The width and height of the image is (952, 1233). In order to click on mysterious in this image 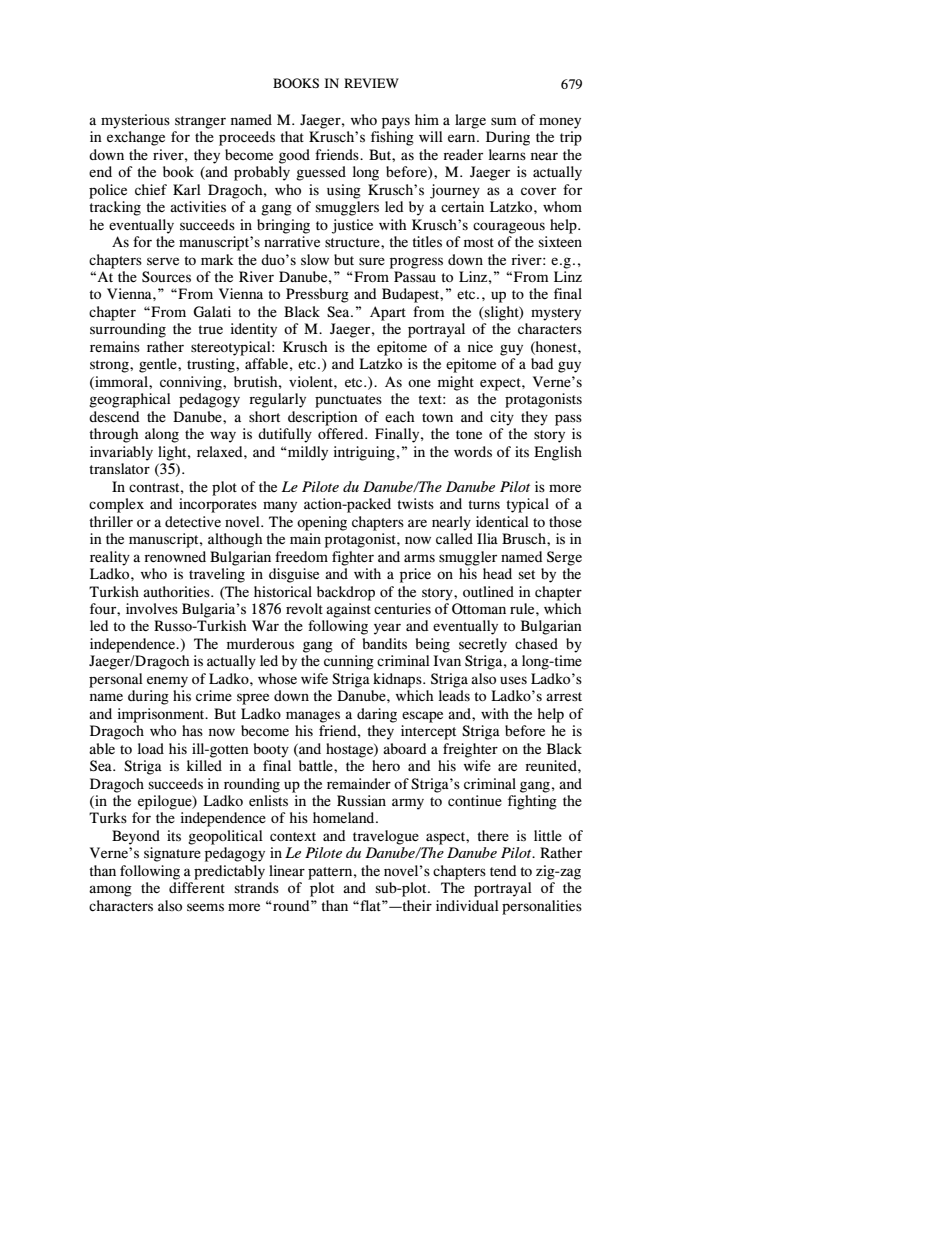, I will do `click(135, 121)`.
